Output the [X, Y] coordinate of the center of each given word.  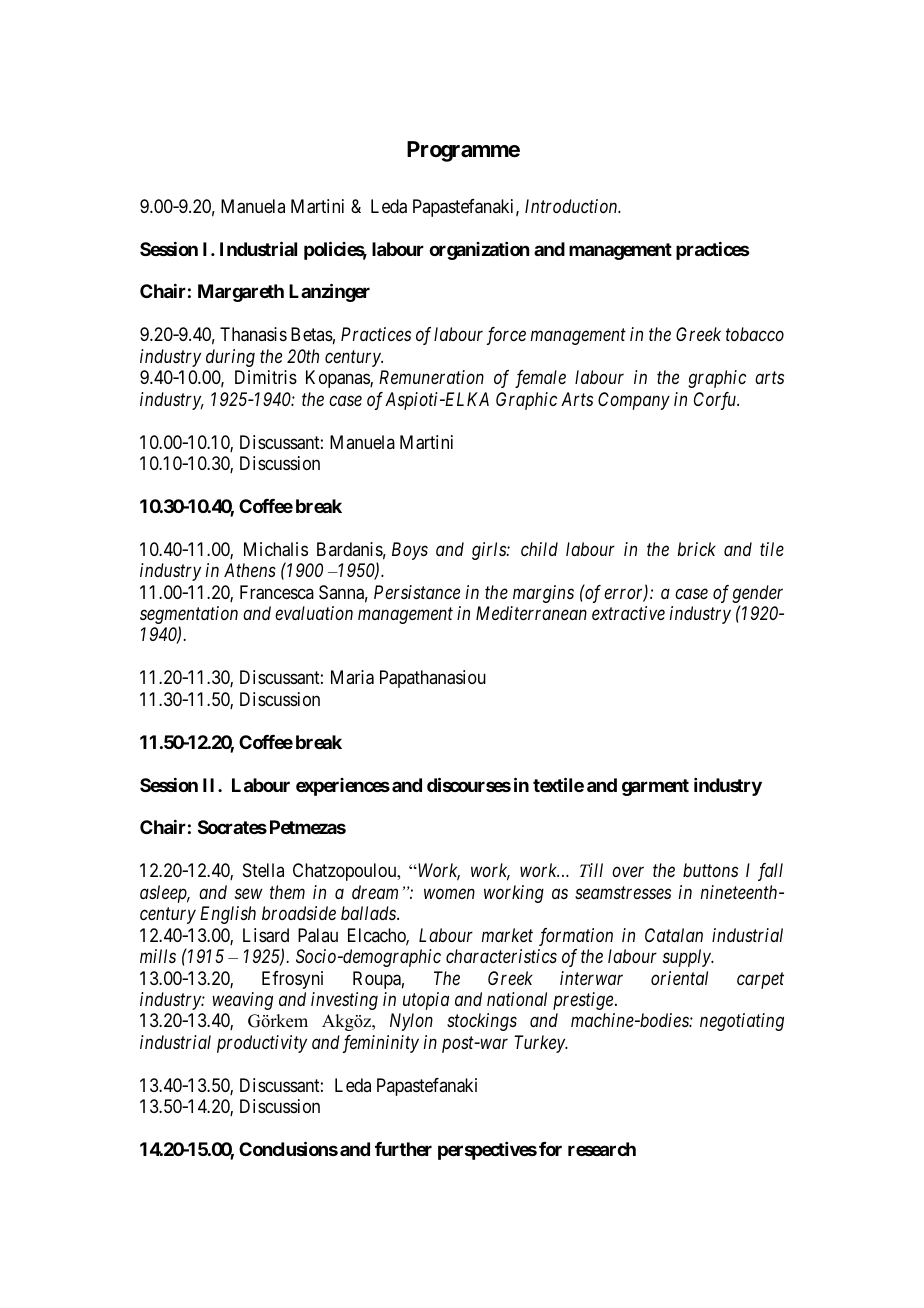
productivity [262, 1044]
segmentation [189, 616]
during [230, 358]
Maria [352, 677]
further [403, 1149]
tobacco [755, 334]
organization [479, 251]
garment [655, 787]
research [602, 1149]
